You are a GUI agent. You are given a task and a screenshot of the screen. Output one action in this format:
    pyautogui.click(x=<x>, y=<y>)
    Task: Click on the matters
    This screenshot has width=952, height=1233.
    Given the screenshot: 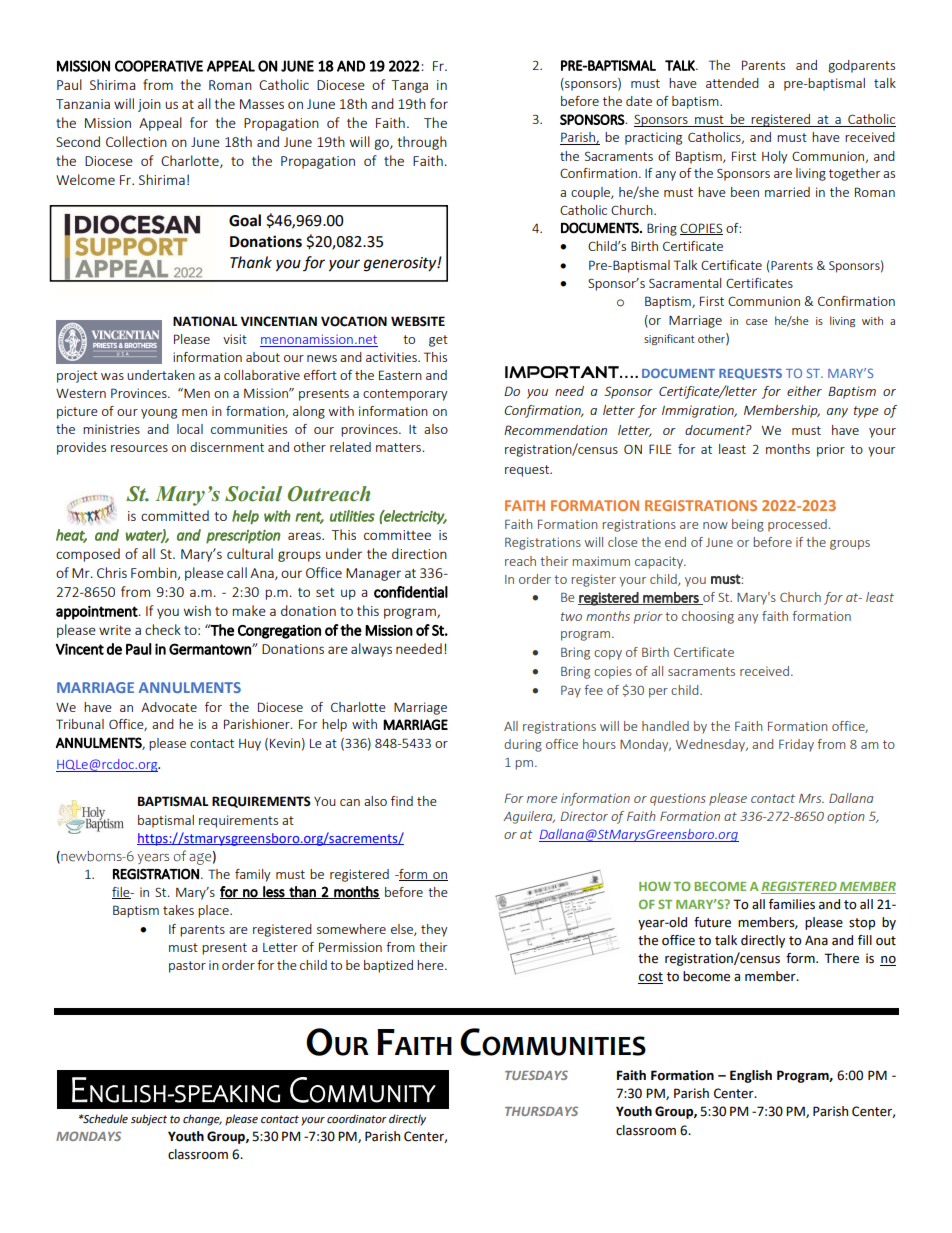 What is the action you would take?
    pyautogui.click(x=399, y=447)
